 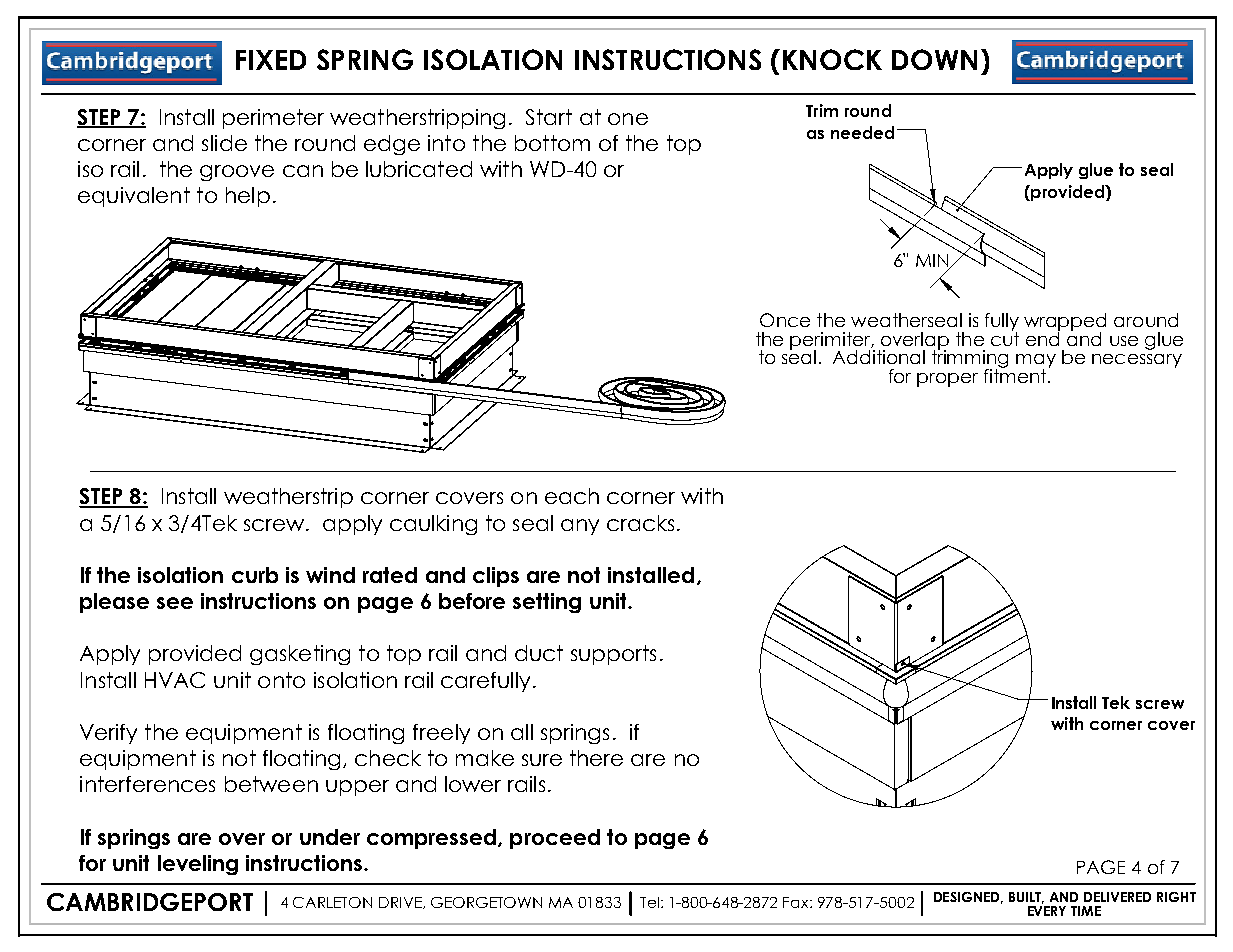 I want to click on FIXED, so click(x=271, y=60).
